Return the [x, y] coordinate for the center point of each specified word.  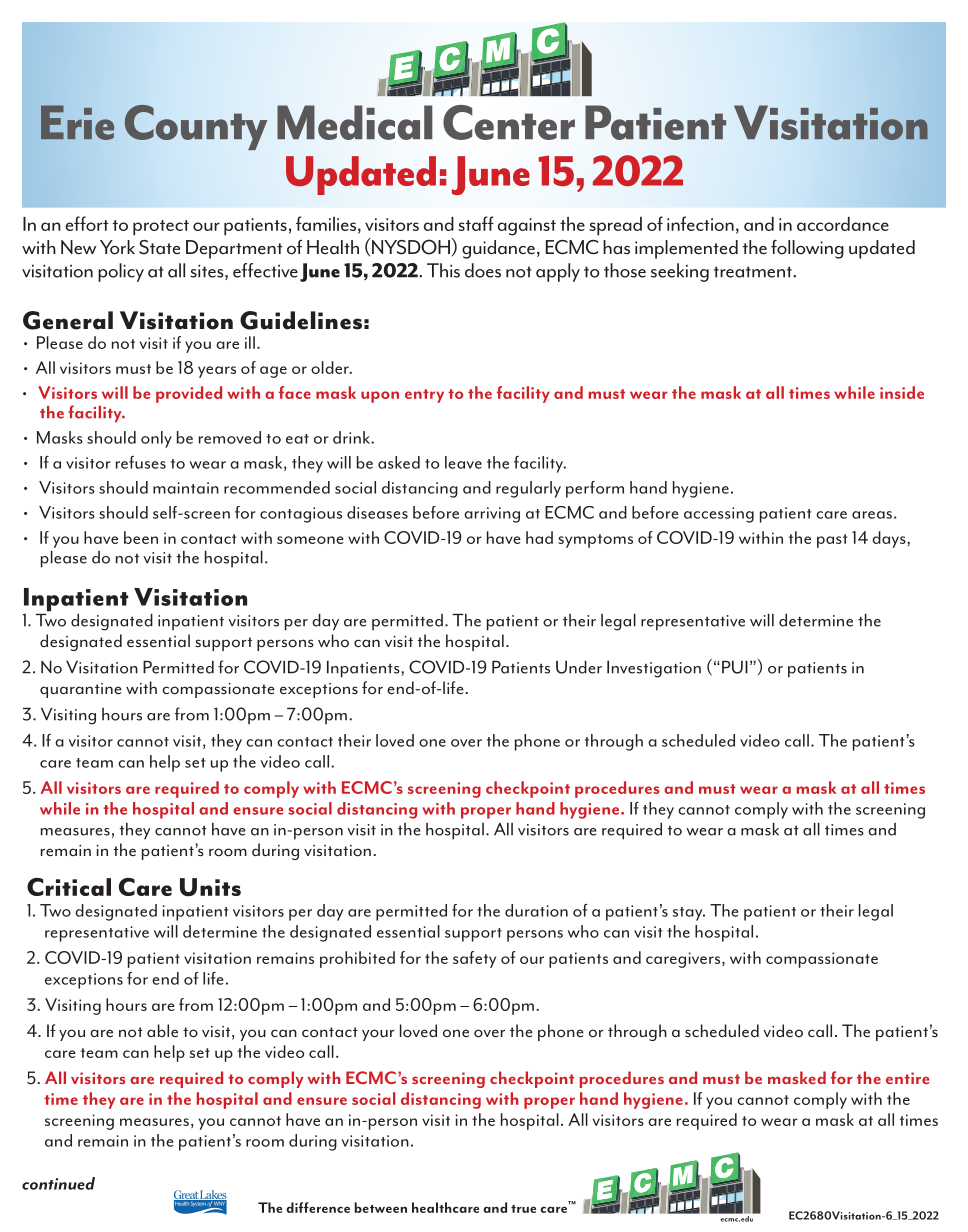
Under [579, 667]
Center [509, 122]
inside [902, 392]
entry [424, 396]
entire [907, 1078]
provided [189, 394]
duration [536, 910]
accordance [843, 224]
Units [210, 887]
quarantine [81, 690]
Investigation [654, 669]
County [195, 127]
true [523, 1209]
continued [58, 1183]
